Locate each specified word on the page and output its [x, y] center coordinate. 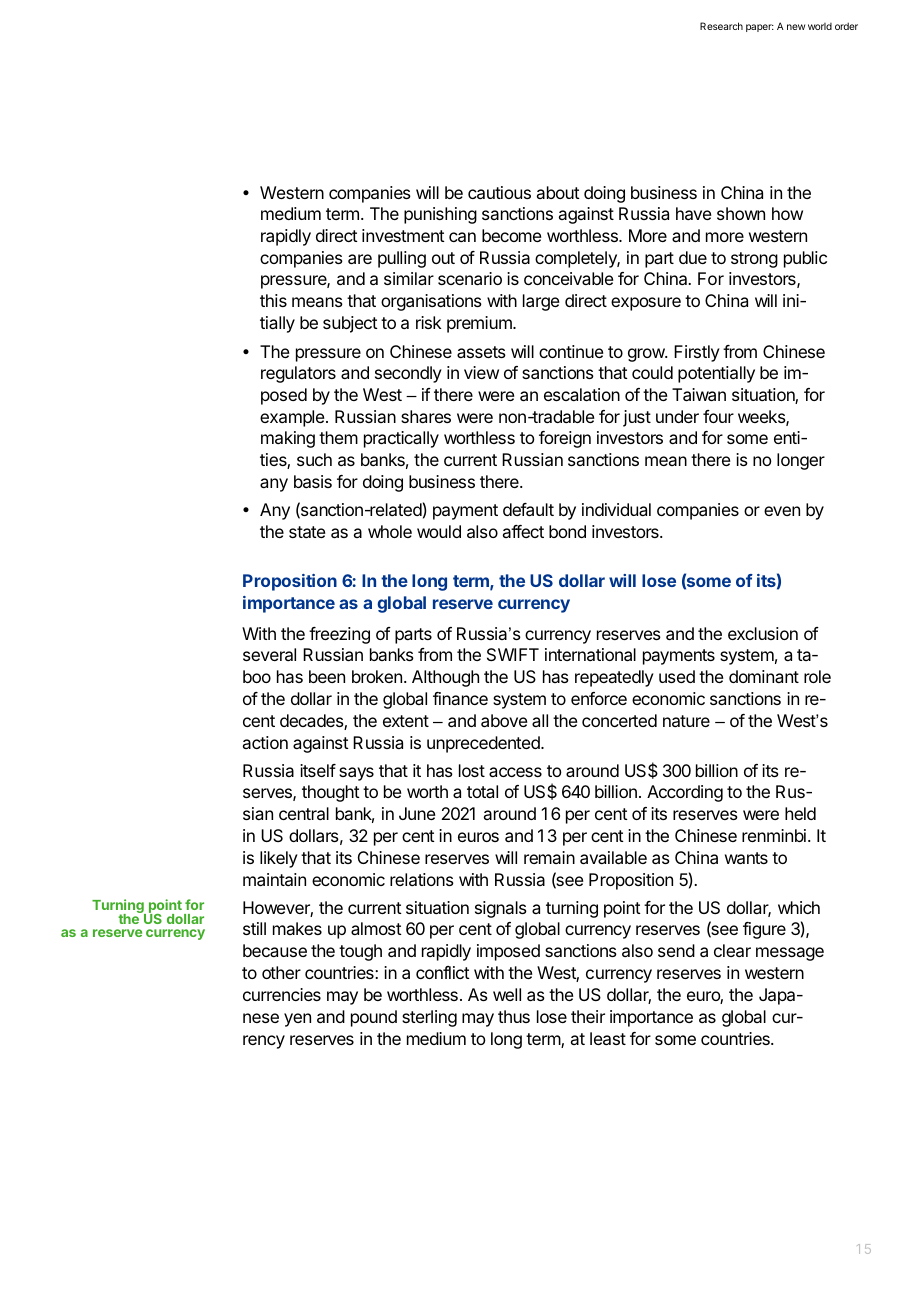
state [307, 532]
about [558, 192]
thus [514, 1016]
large [541, 302]
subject [350, 324]
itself [318, 770]
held [800, 813]
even [782, 511]
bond [567, 531]
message [790, 954]
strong [754, 260]
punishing [440, 215]
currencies [282, 994]
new [796, 27]
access [515, 772]
